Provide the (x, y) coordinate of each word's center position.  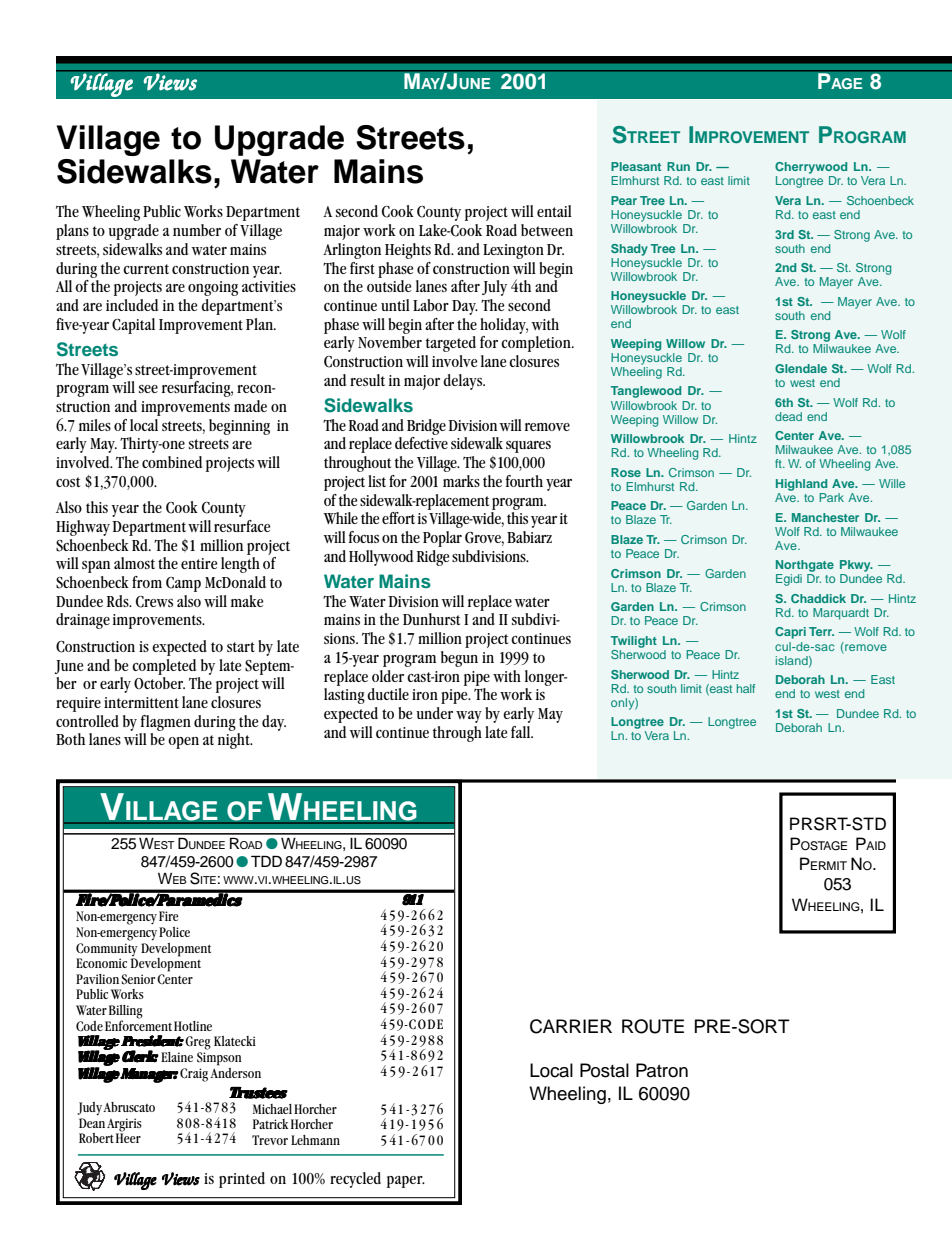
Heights (408, 251)
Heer (128, 1137)
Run (678, 166)
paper (406, 1182)
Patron (662, 1070)
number (197, 230)
